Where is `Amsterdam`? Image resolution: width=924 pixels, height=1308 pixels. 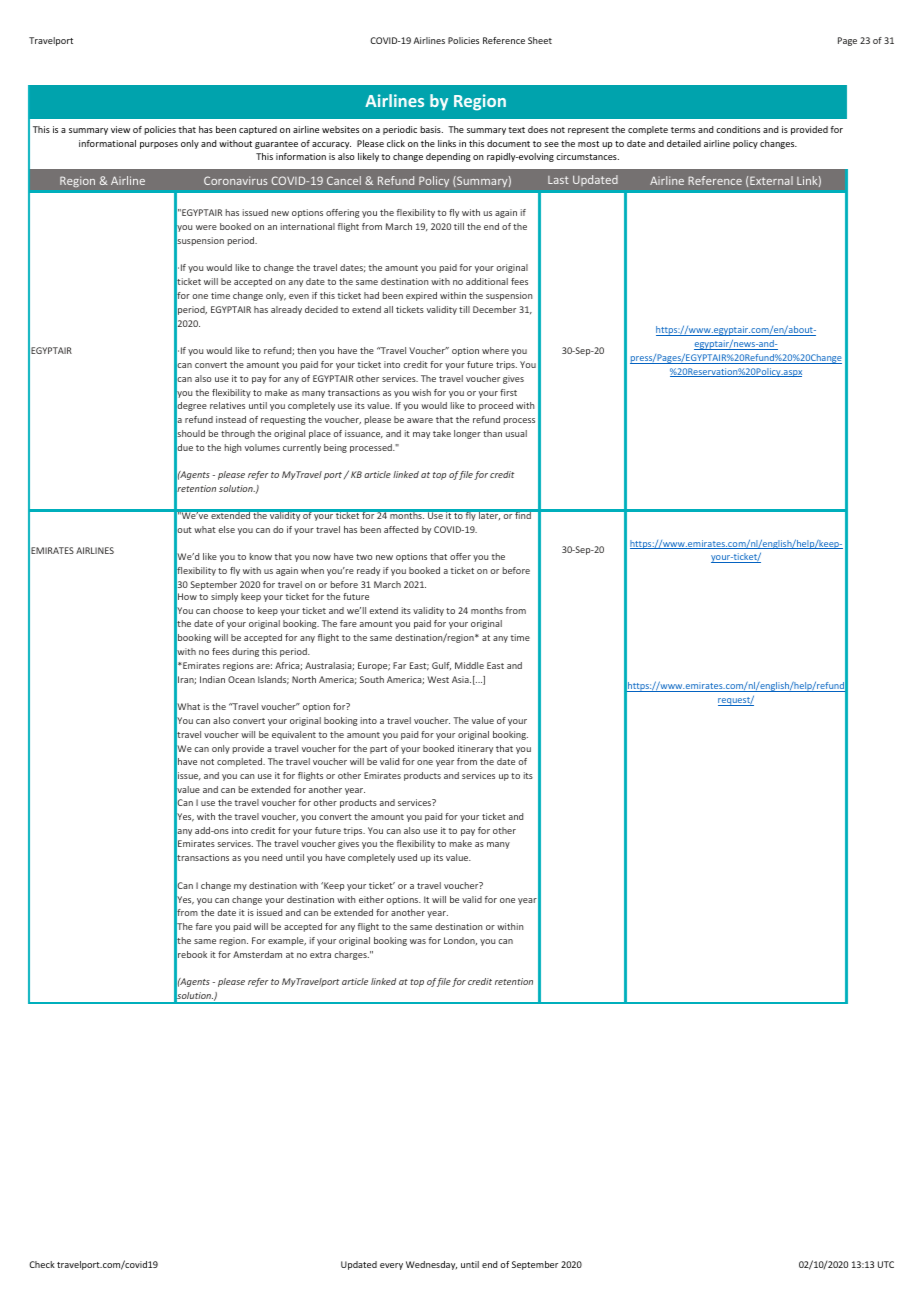 Amsterdam is located at coordinates (257, 954).
